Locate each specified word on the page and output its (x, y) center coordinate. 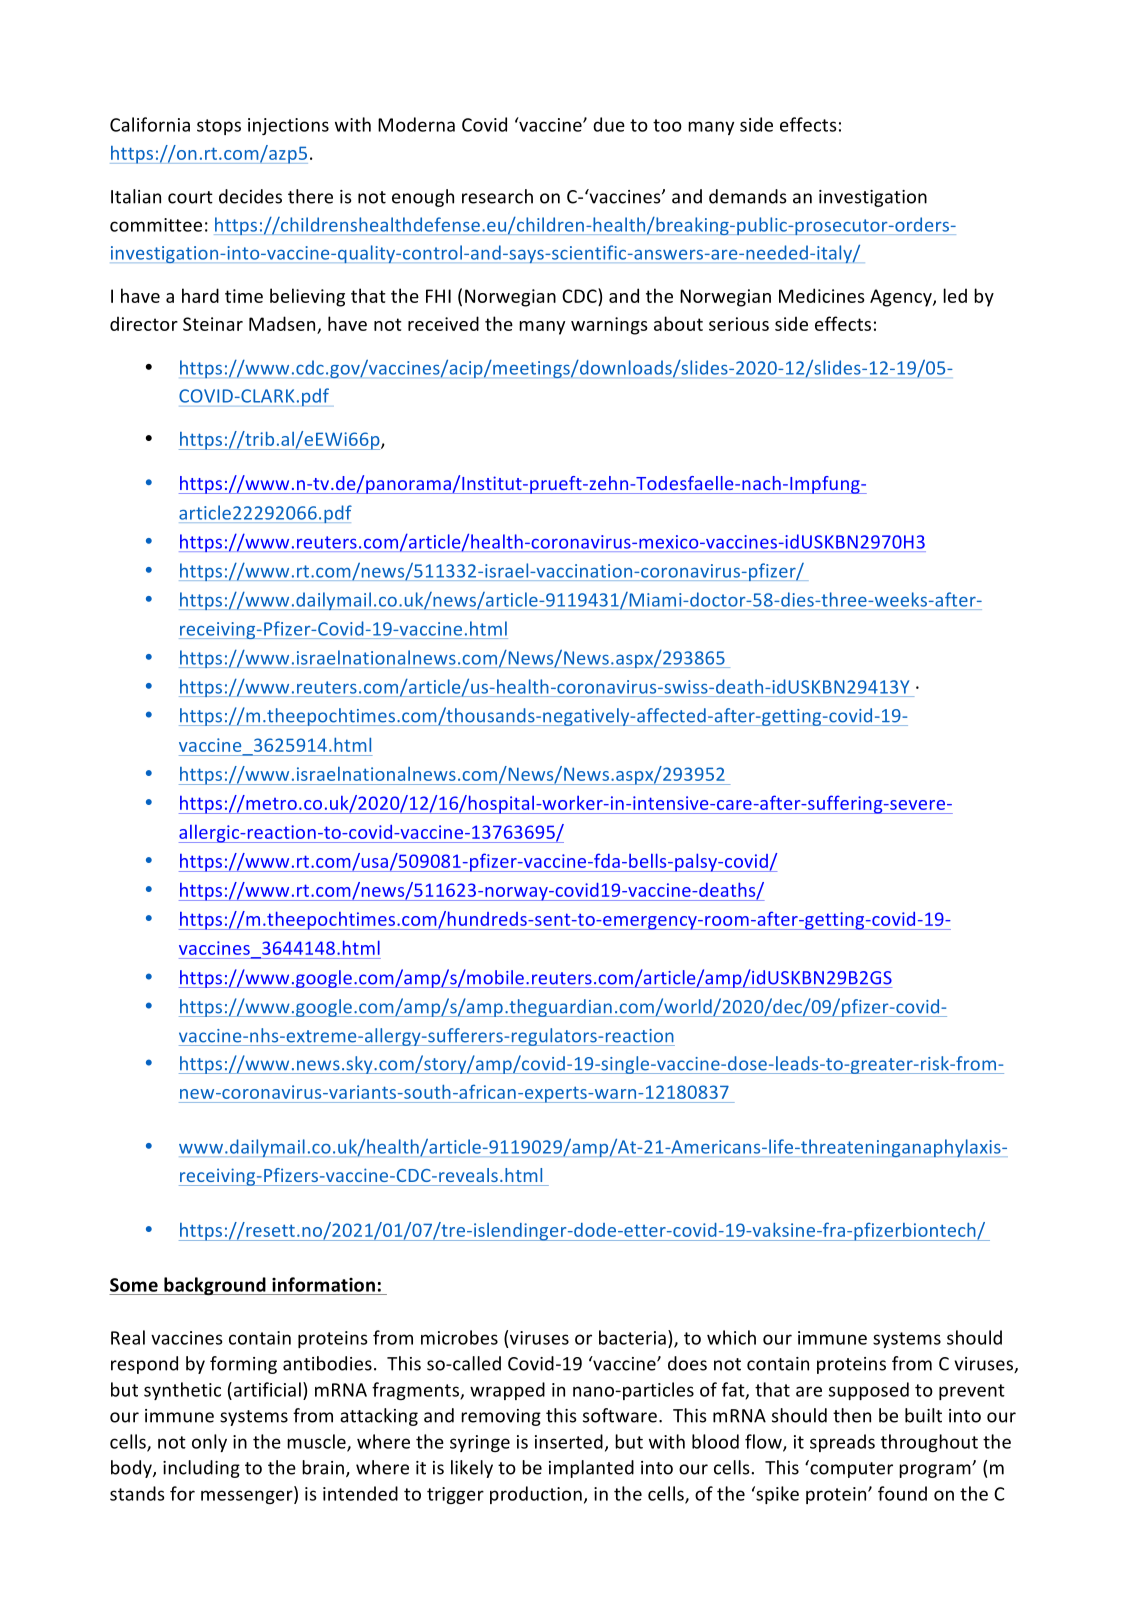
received (443, 323)
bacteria (632, 1337)
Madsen (282, 323)
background (215, 1286)
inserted (569, 1441)
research (497, 196)
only (209, 1443)
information (323, 1284)
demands (748, 196)
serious (739, 324)
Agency (902, 298)
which (731, 1337)
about (678, 323)
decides (250, 196)
